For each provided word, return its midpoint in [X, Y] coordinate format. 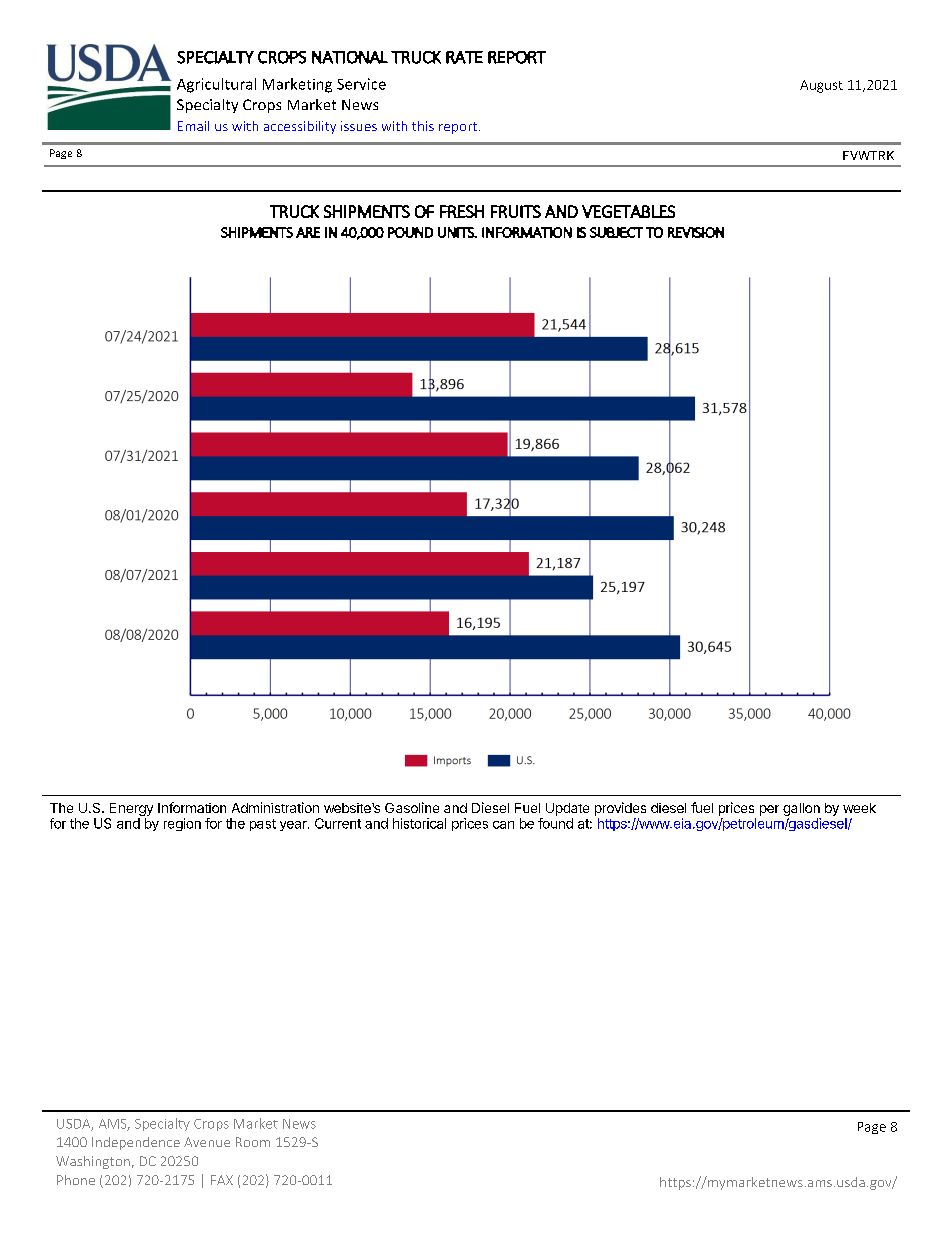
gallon [801, 809]
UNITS [457, 232]
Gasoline [412, 807]
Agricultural [216, 85]
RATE [464, 57]
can [503, 825]
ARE [308, 232]
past [263, 825]
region [182, 824]
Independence [136, 1143]
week [859, 808]
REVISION [696, 232]
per [769, 810]
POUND [410, 232]
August [821, 86]
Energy [131, 809]
